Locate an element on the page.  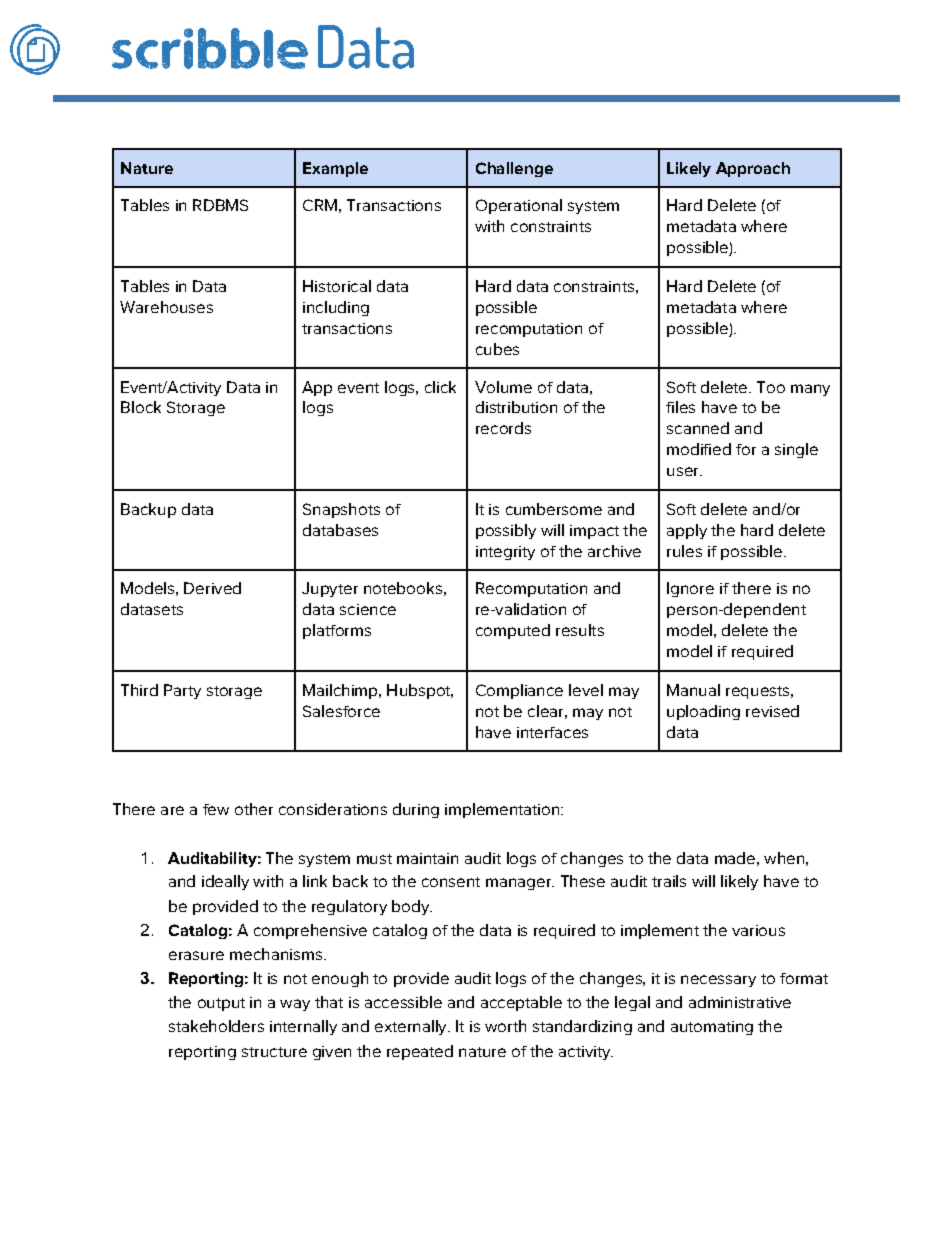
interfaces is located at coordinates (552, 732).
